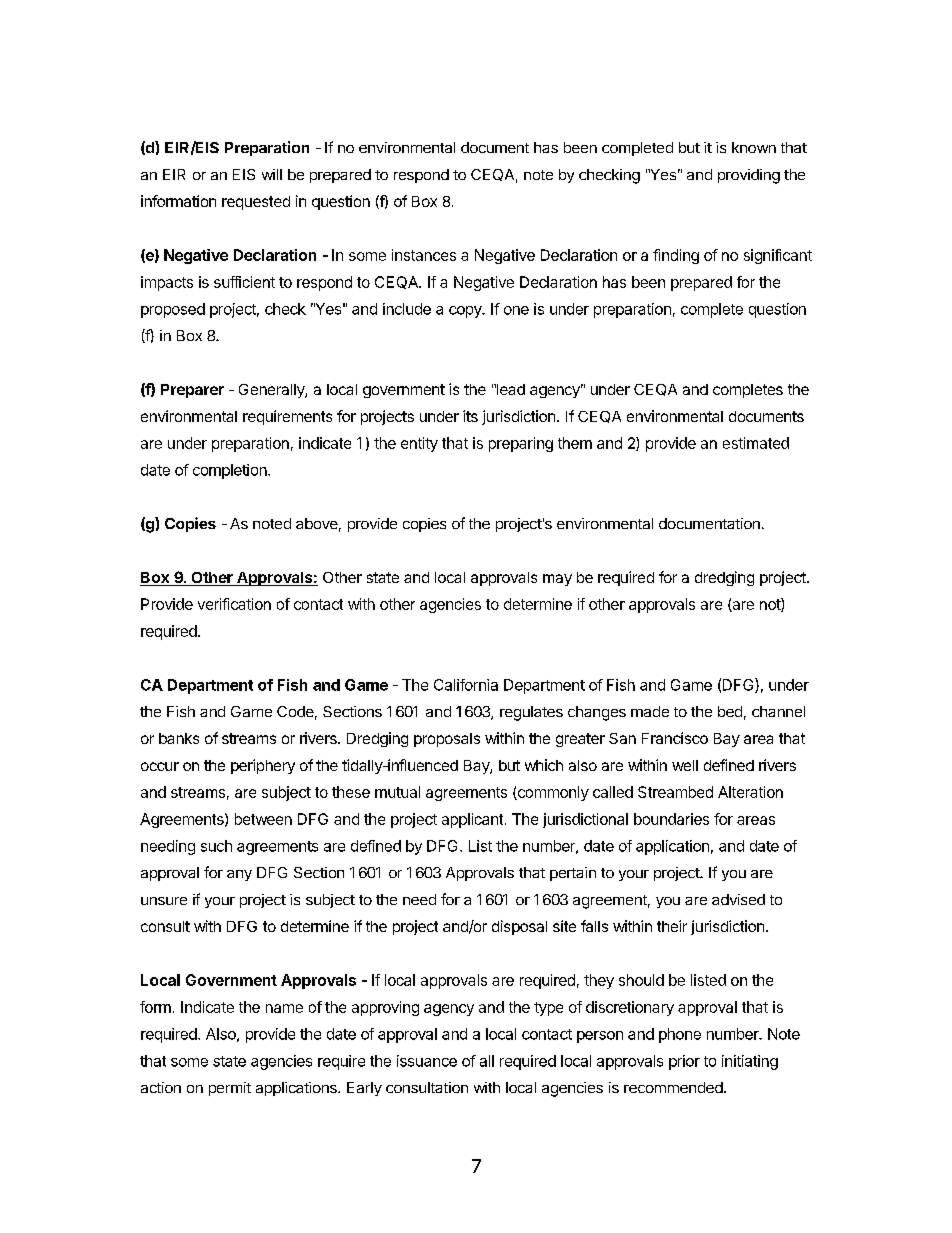 The height and width of the document is (1233, 952). I want to click on providing, so click(749, 176).
